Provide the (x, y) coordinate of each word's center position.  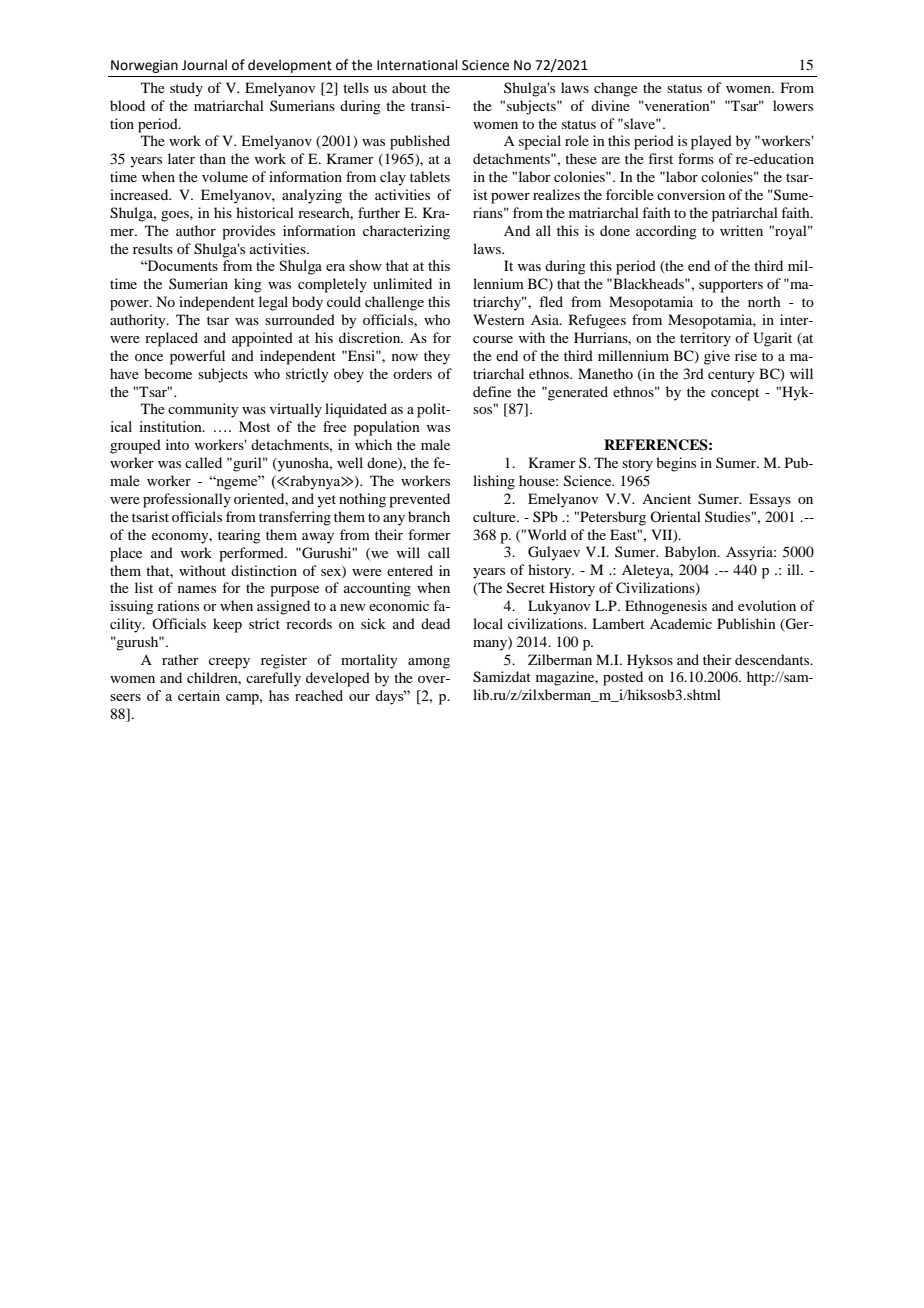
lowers (793, 105)
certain (199, 695)
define (492, 391)
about (409, 87)
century (731, 376)
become (168, 373)
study (186, 89)
